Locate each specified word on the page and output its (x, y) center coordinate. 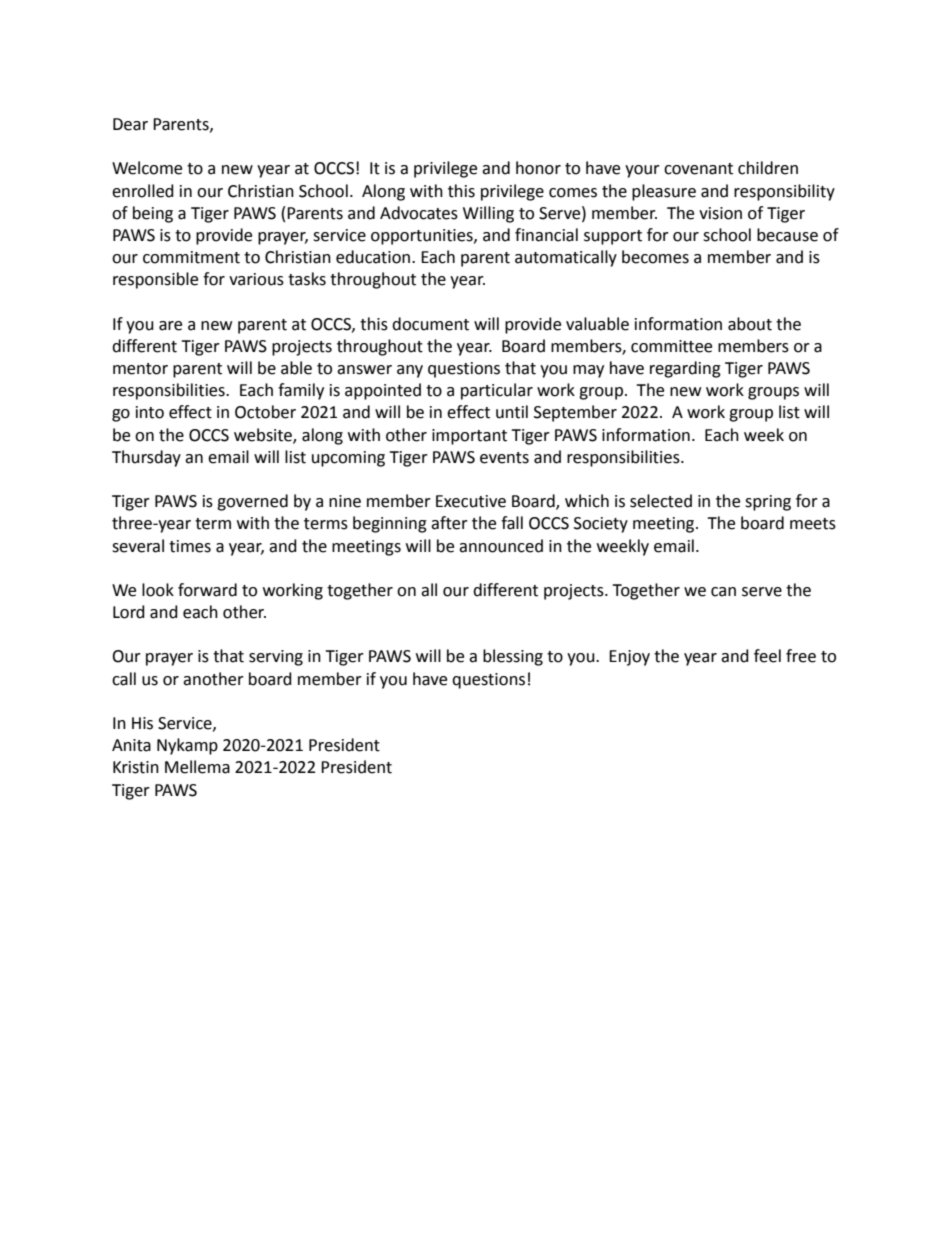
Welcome (147, 168)
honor (538, 168)
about (750, 324)
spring (768, 503)
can (723, 592)
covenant (698, 169)
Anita (131, 745)
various (256, 279)
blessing (513, 657)
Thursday (146, 458)
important (469, 437)
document (430, 324)
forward (207, 590)
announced (501, 546)
